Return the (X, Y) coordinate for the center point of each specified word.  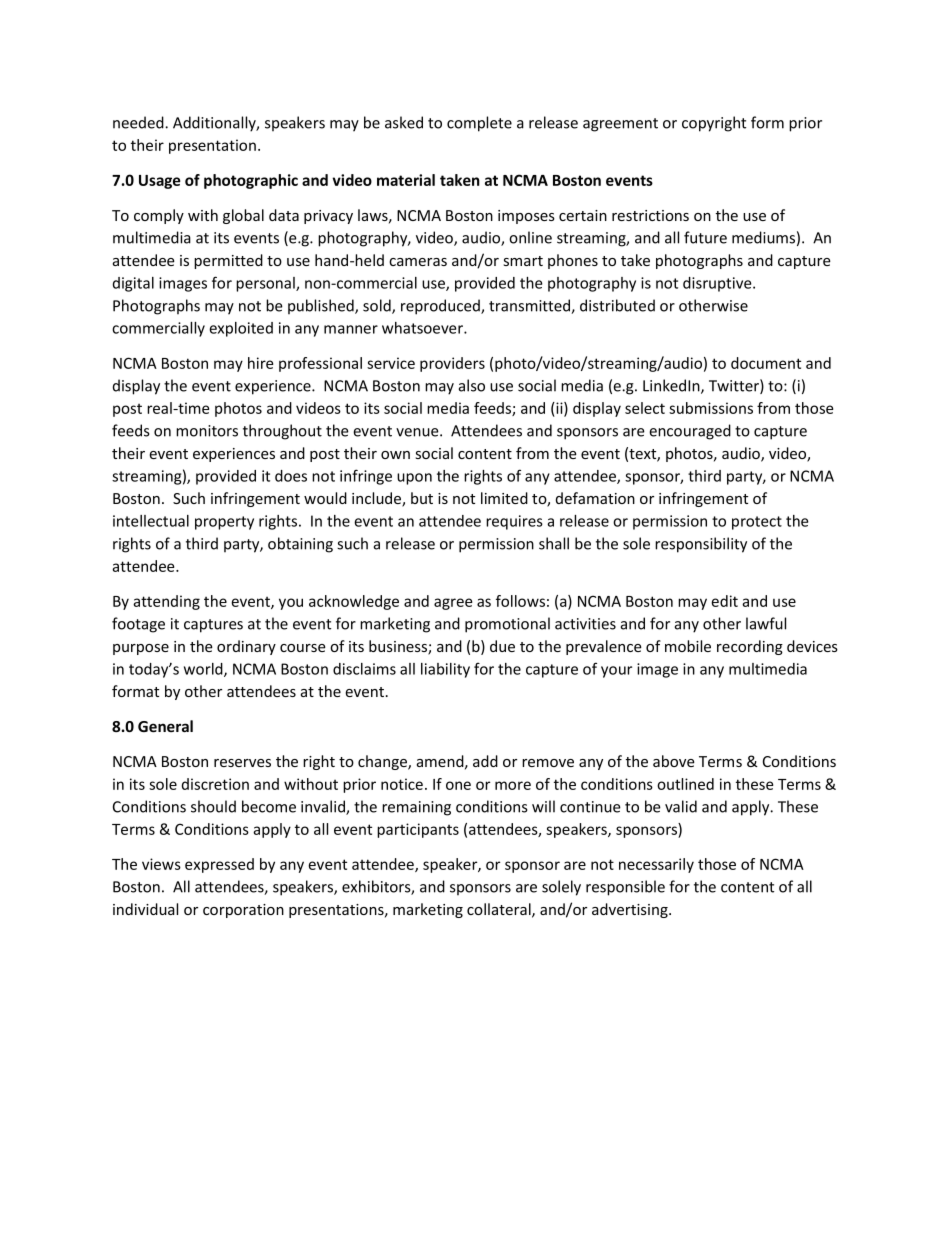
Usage (160, 182)
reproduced (441, 307)
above (674, 761)
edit (724, 601)
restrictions (650, 215)
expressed (219, 865)
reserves (242, 763)
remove (548, 763)
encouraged (690, 432)
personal (266, 284)
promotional (507, 625)
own (395, 455)
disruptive (718, 284)
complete (479, 124)
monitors (207, 431)
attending (166, 602)
